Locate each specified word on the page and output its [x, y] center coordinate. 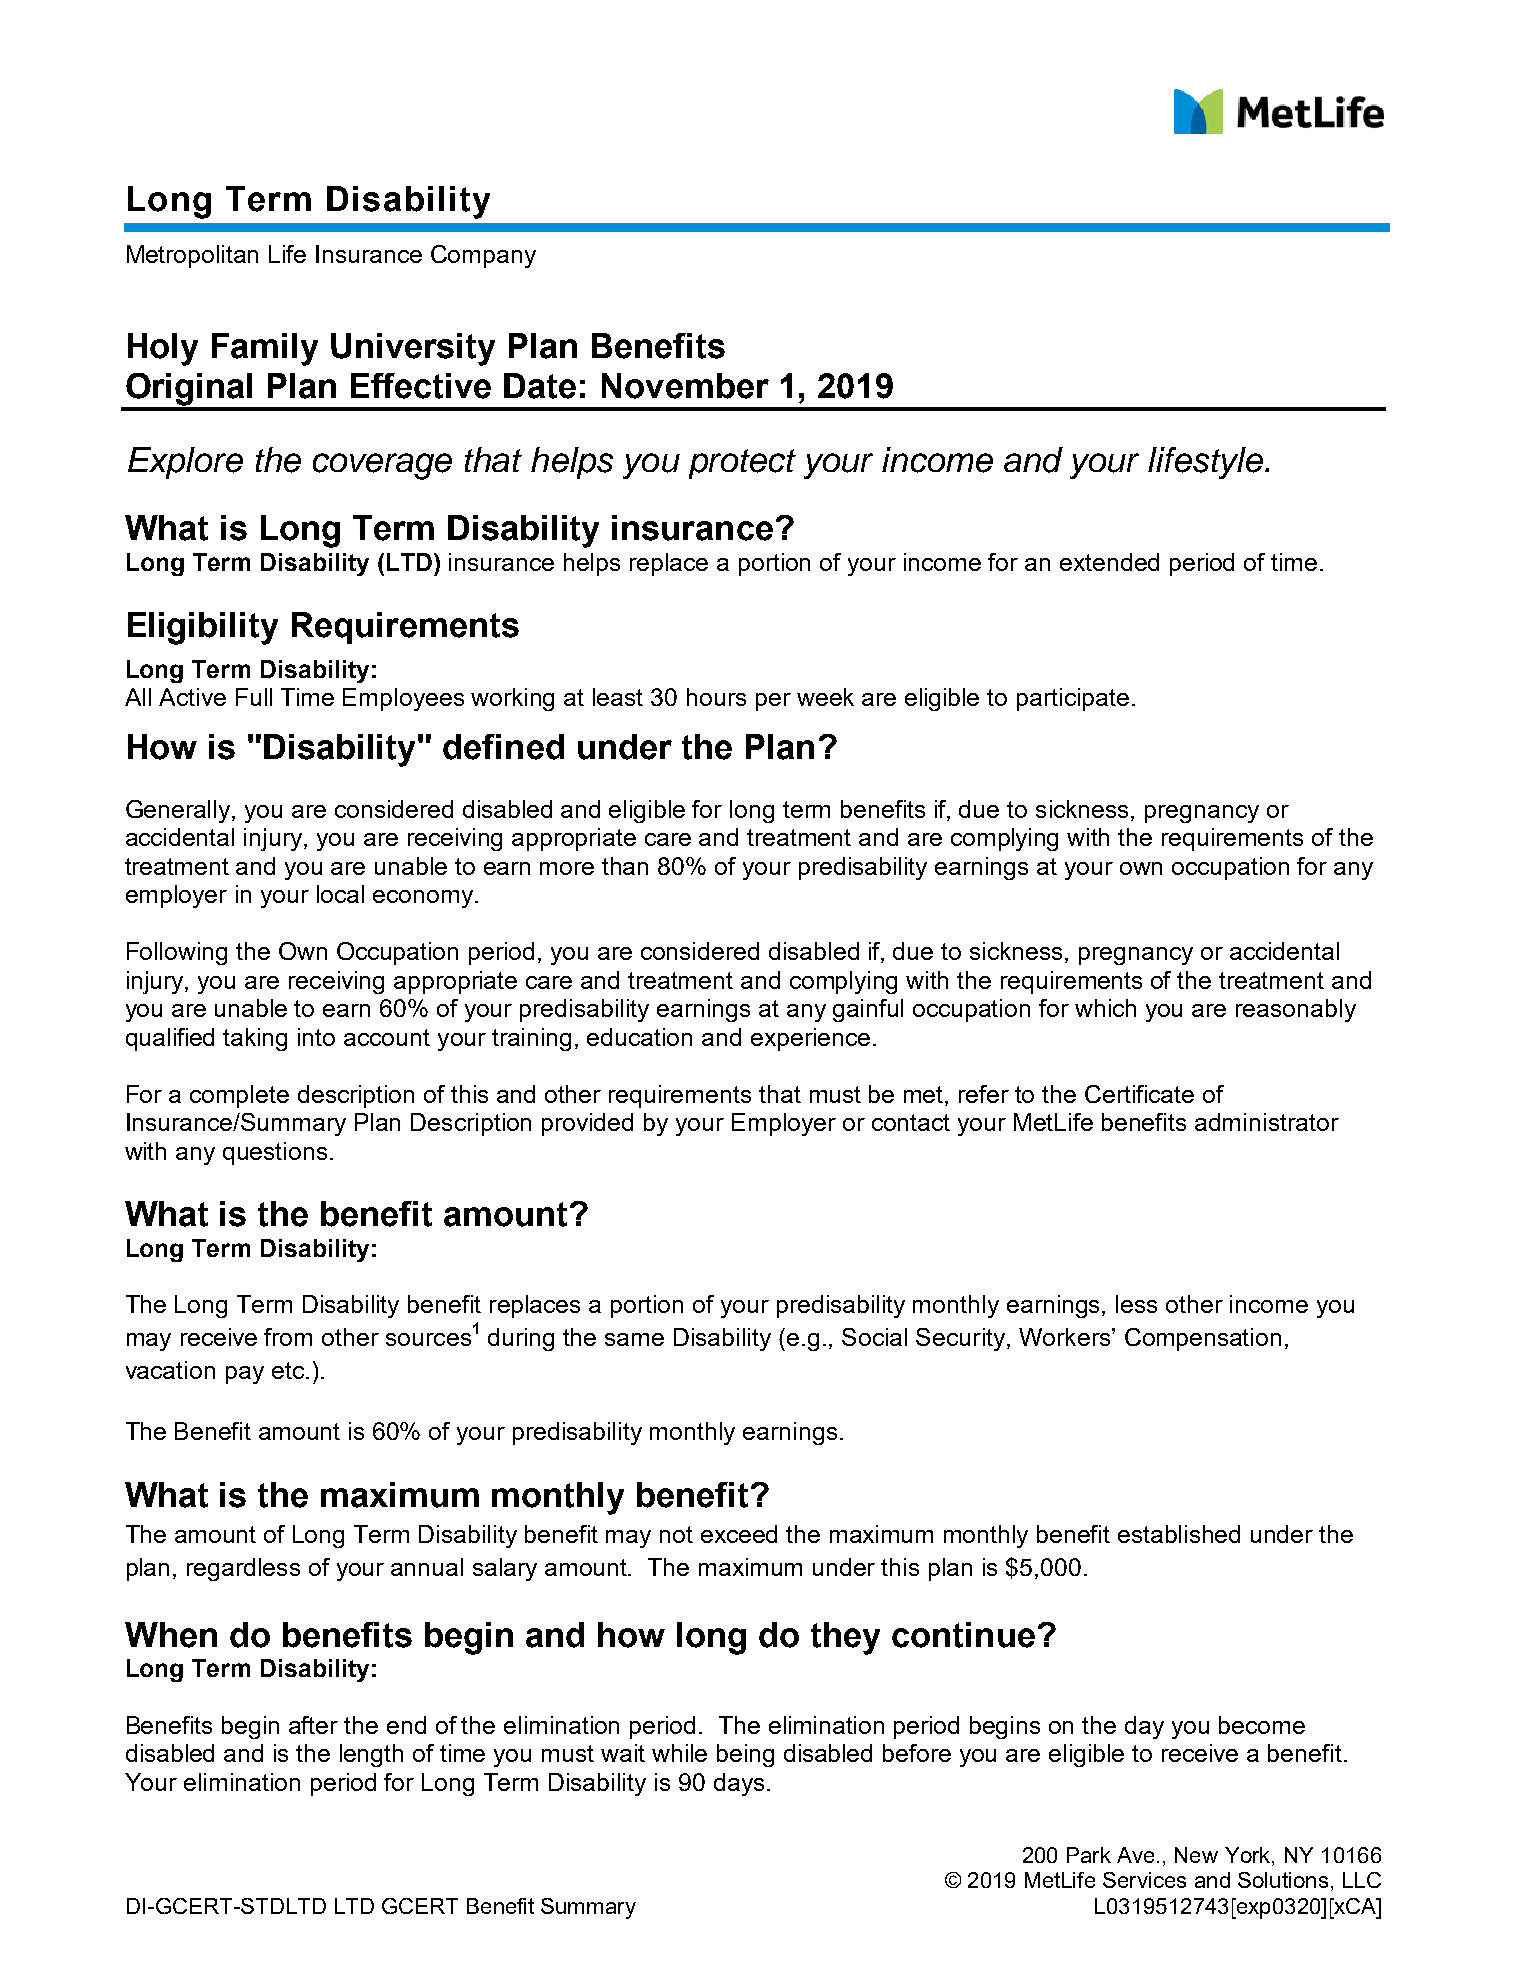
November [685, 386]
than [625, 866]
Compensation [1203, 1339]
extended [1109, 562]
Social [874, 1337]
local [340, 894]
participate [1073, 699]
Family [265, 349]
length [371, 1755]
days [739, 1784]
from [288, 1337]
